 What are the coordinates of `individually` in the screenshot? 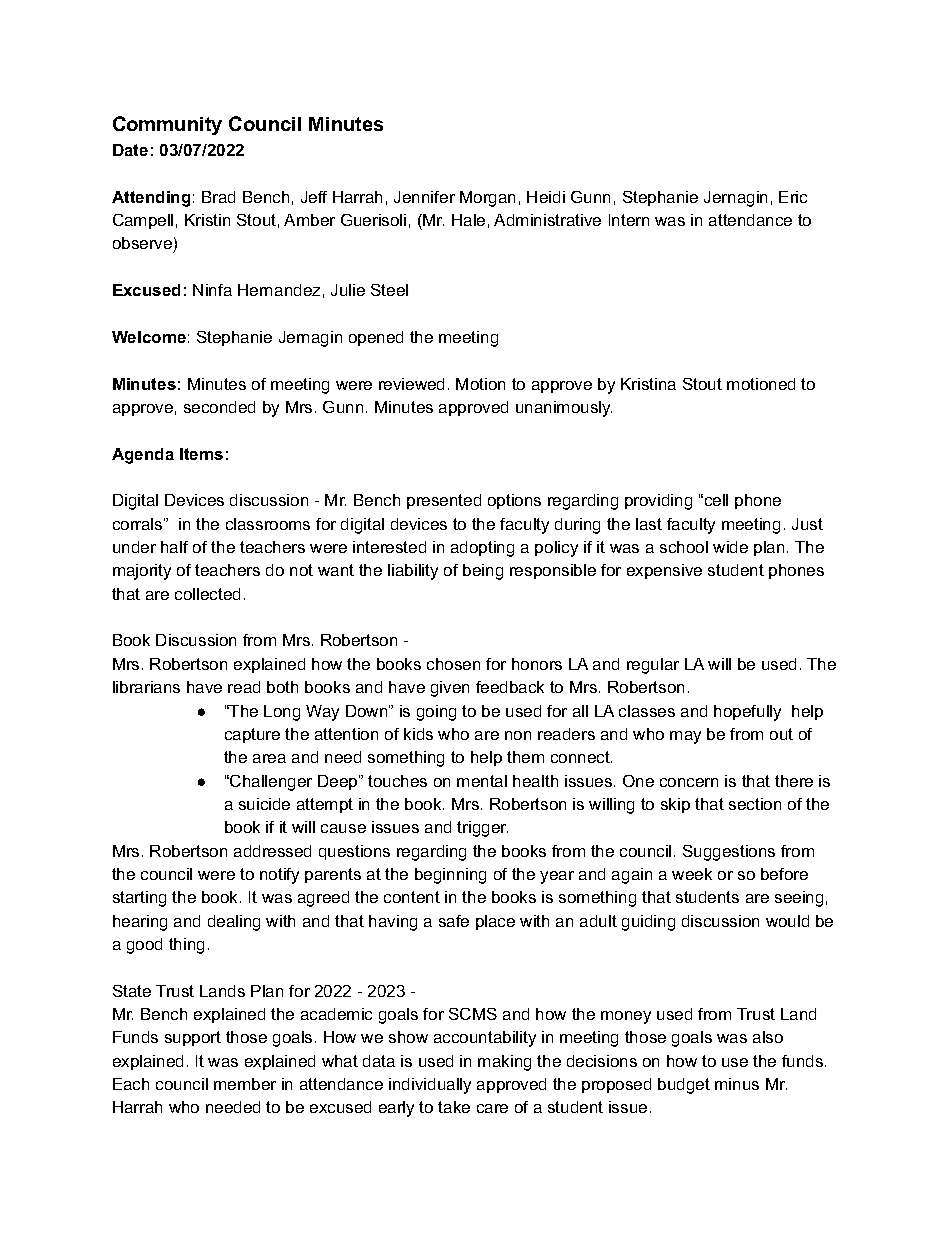 It's located at (430, 1086).
